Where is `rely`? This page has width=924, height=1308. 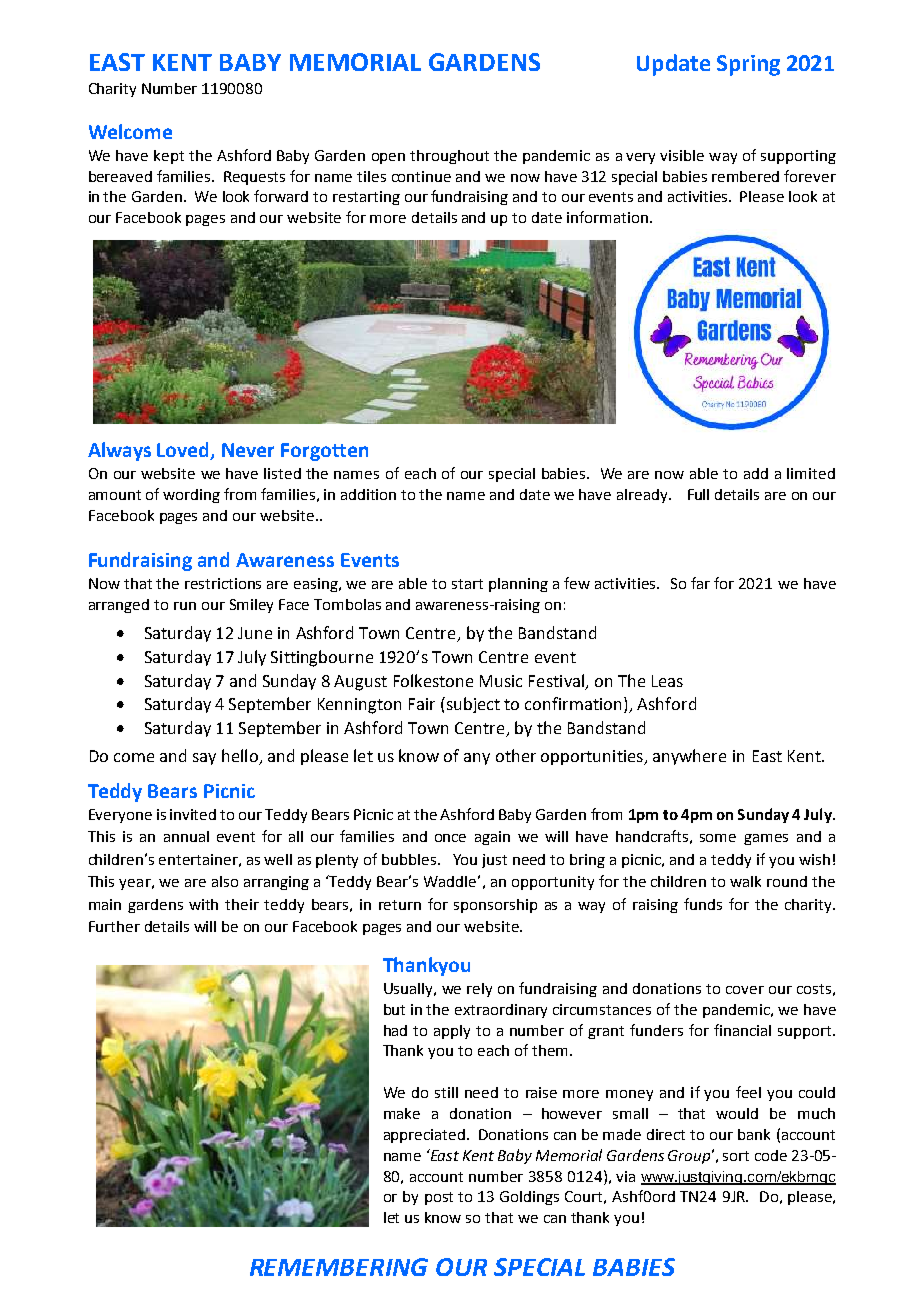 rely is located at coordinates (479, 990).
